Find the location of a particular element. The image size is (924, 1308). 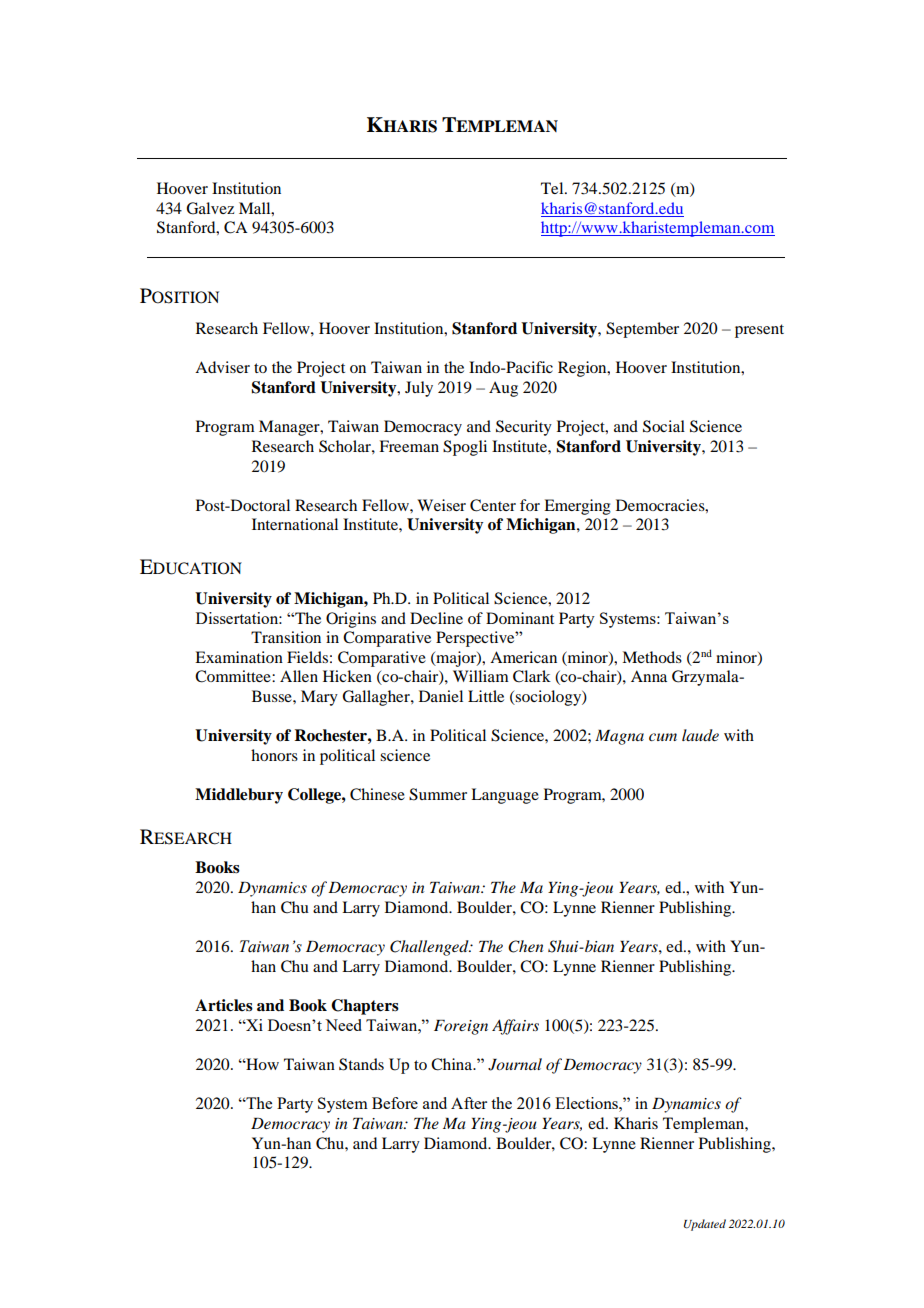

September is located at coordinates (642, 330).
